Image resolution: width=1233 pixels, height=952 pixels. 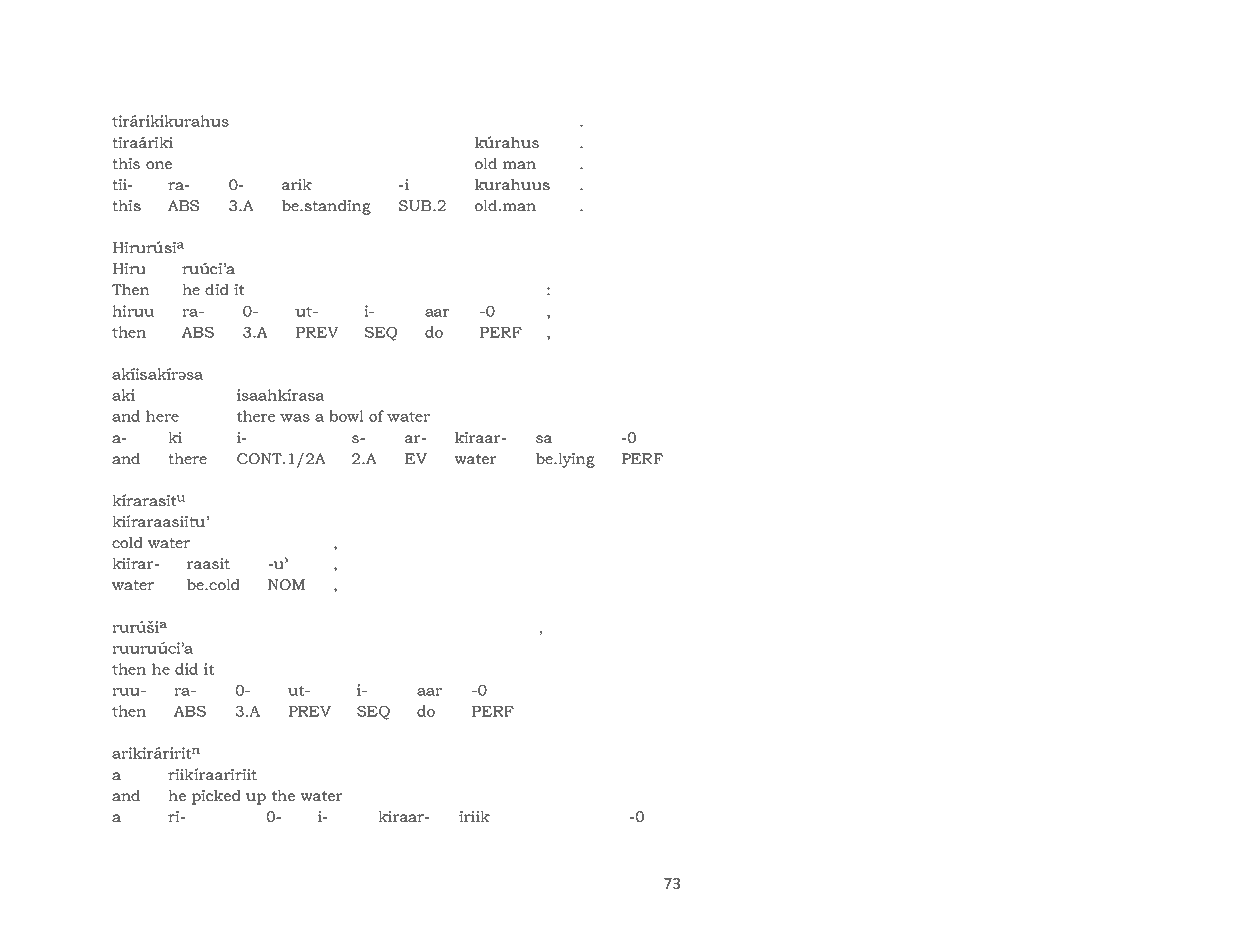 What do you see at coordinates (346, 416) in the page?
I see `bowl` at bounding box center [346, 416].
